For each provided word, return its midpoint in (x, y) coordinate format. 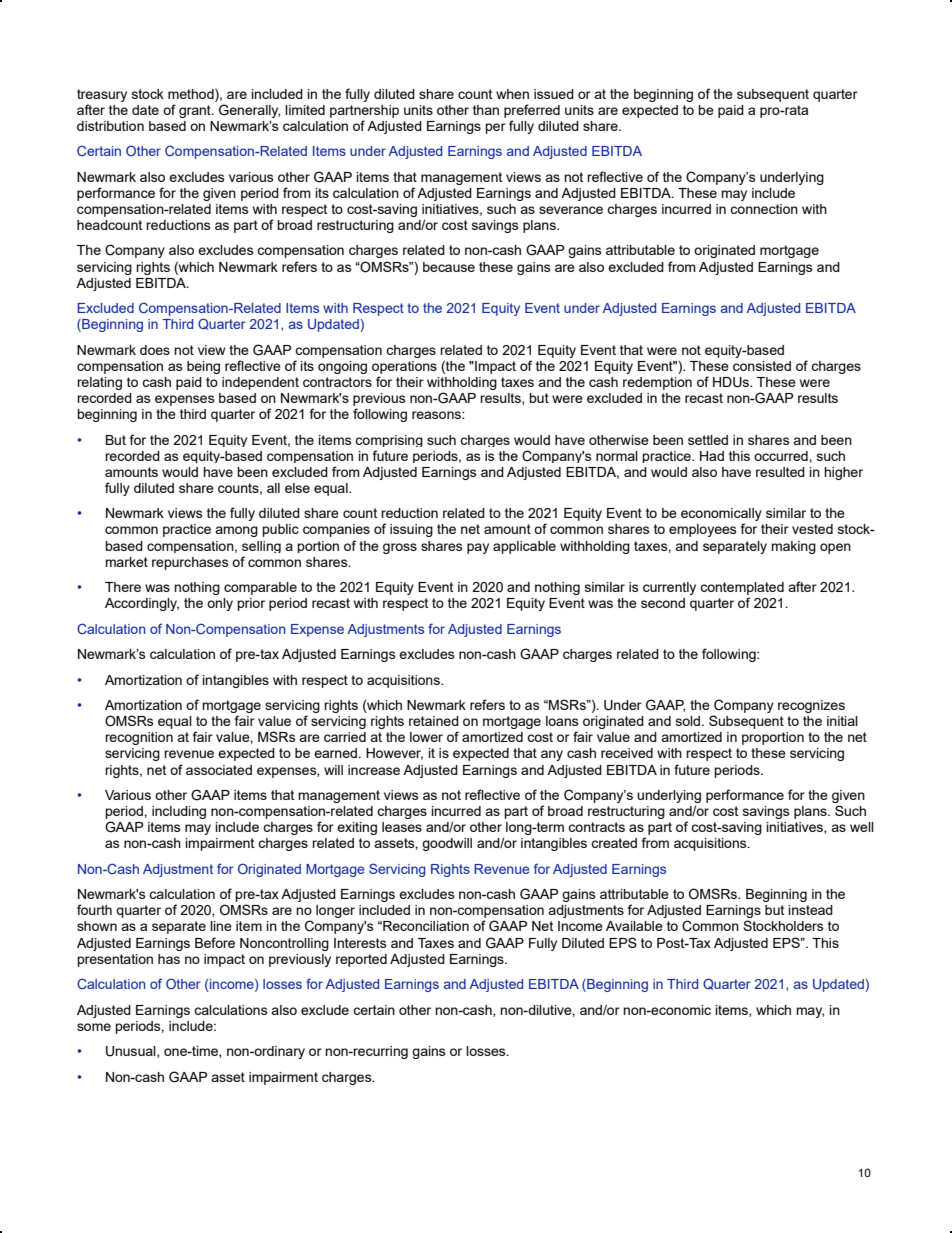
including (179, 812)
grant (196, 111)
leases (402, 827)
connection (764, 209)
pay (478, 548)
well (862, 827)
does (155, 350)
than (486, 110)
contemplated (742, 588)
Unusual (132, 1052)
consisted (762, 366)
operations (404, 367)
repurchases (190, 563)
